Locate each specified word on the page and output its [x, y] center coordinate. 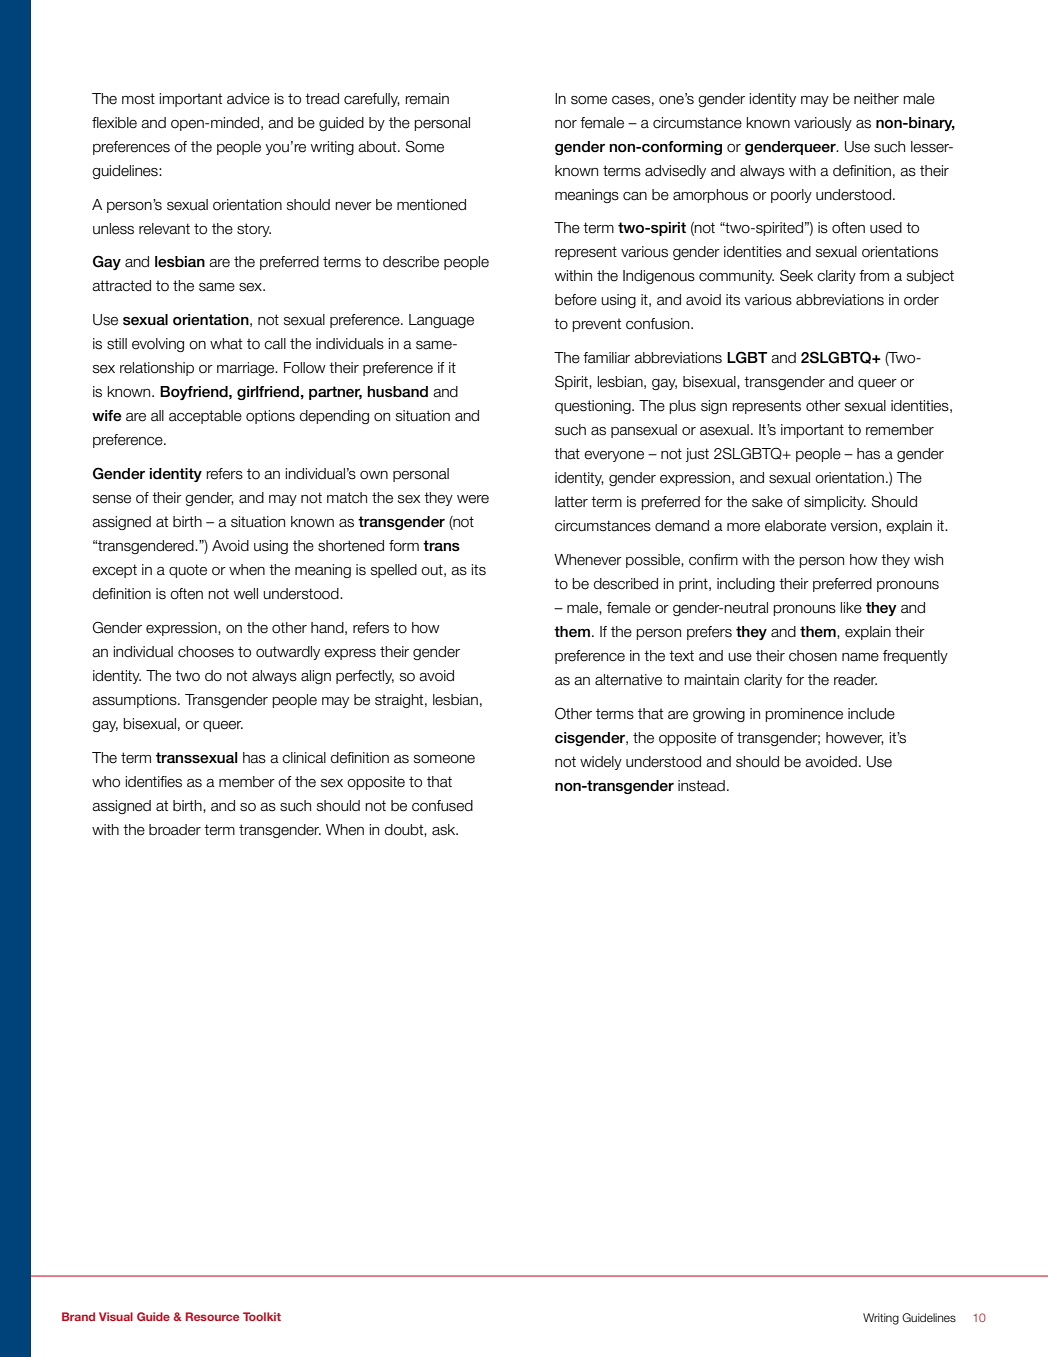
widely [601, 763]
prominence [804, 715]
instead [701, 786]
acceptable [205, 417]
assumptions [135, 701]
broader [175, 830]
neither [876, 99]
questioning [594, 407]
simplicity [835, 503]
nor [566, 124]
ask [445, 830]
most [138, 99]
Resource [212, 1316]
